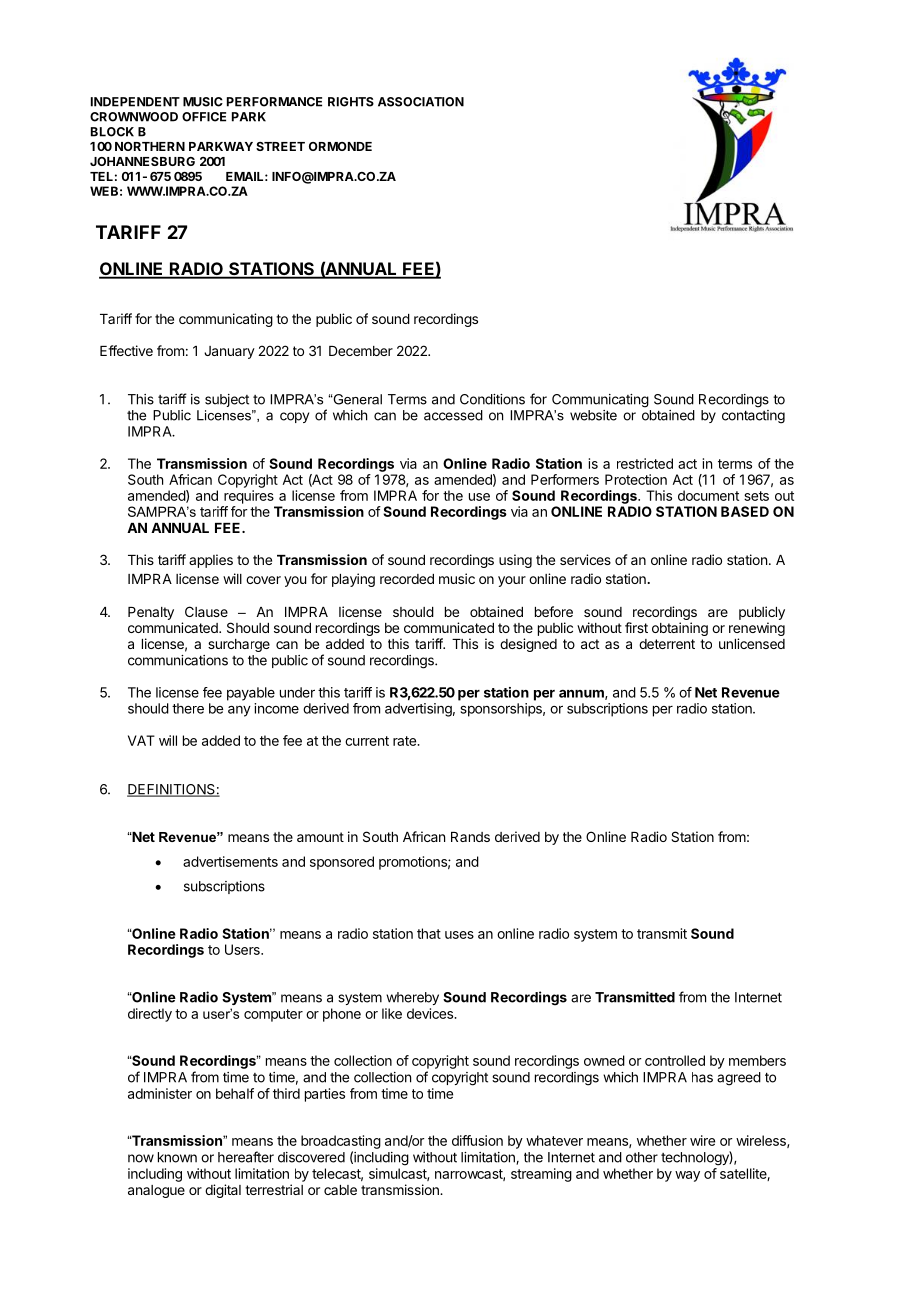  I want to click on diffusion, so click(477, 1140).
